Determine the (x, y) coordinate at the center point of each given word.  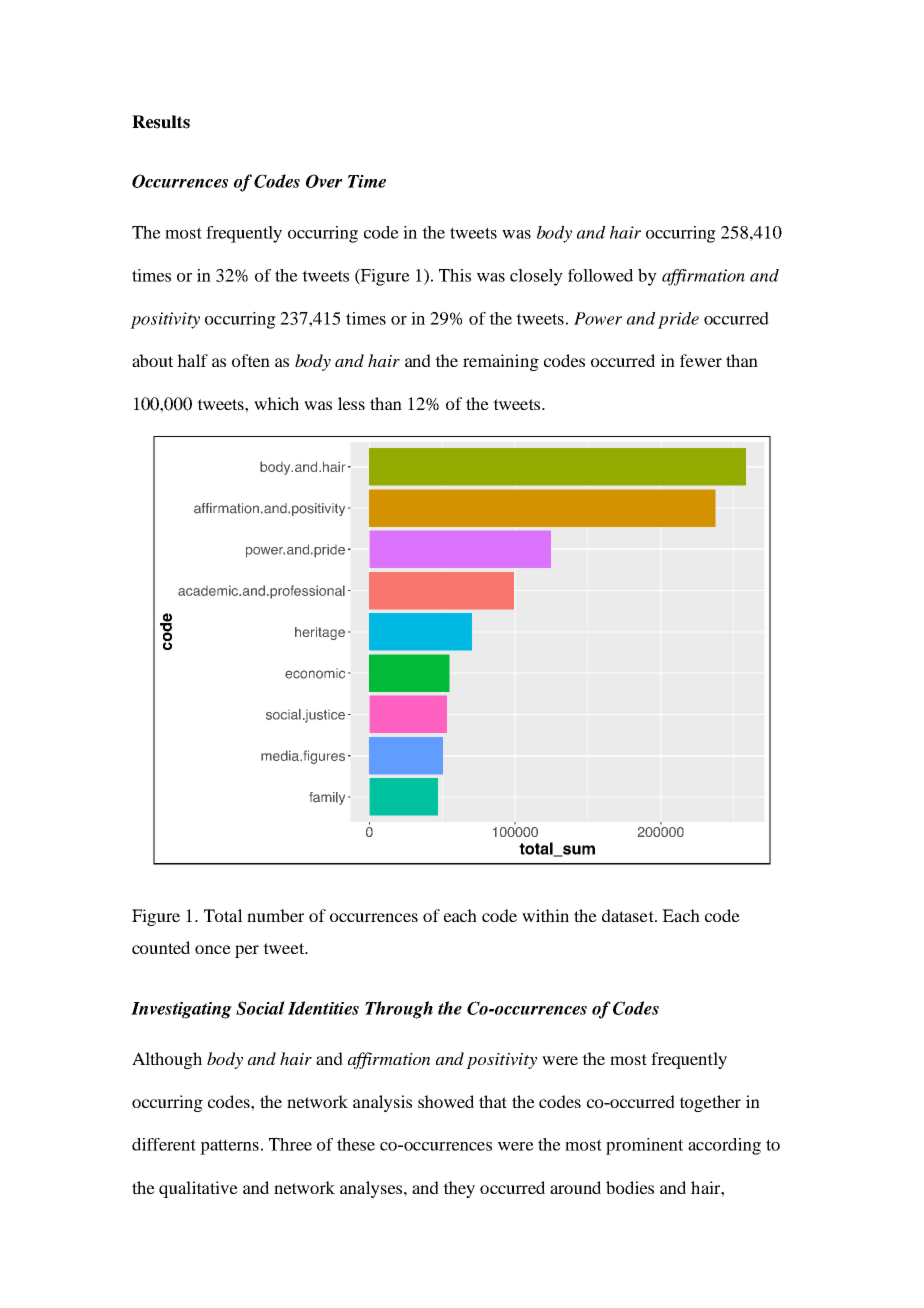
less (351, 403)
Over (324, 181)
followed (600, 275)
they (459, 1189)
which (276, 403)
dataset (629, 915)
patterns (229, 1147)
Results (161, 122)
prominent (644, 1146)
